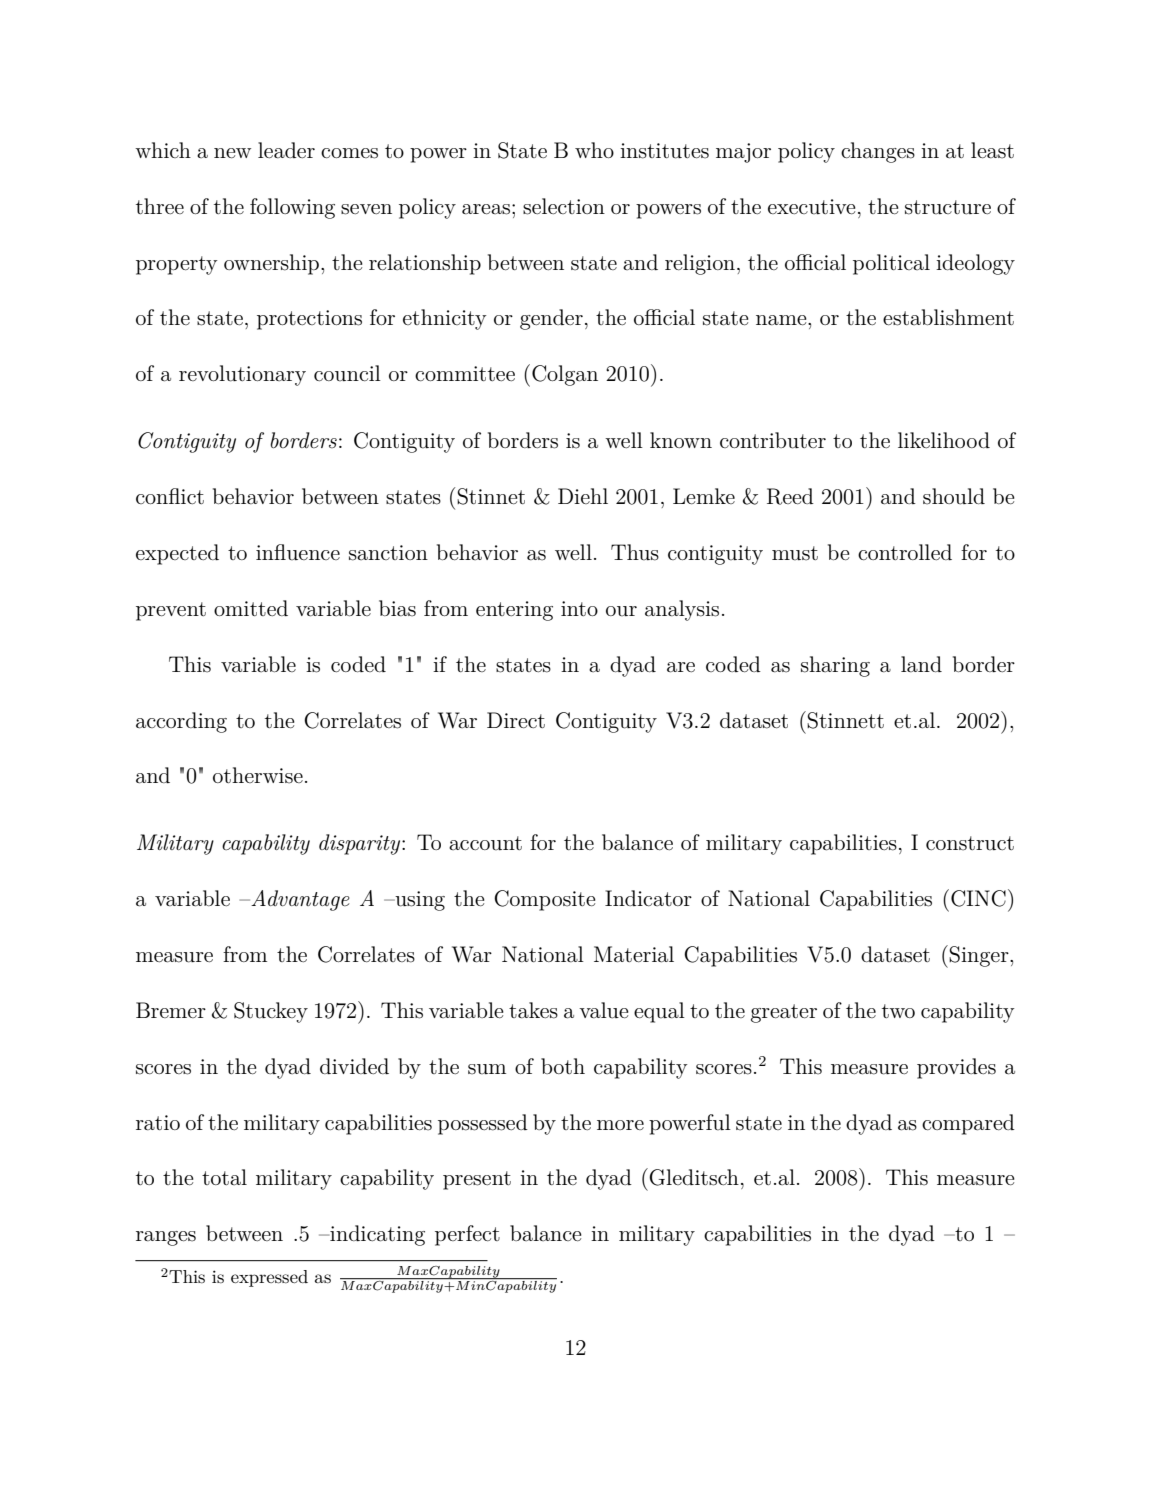 This screenshot has height=1490, width=1151. What do you see at coordinates (181, 722) in the screenshot?
I see `according` at bounding box center [181, 722].
